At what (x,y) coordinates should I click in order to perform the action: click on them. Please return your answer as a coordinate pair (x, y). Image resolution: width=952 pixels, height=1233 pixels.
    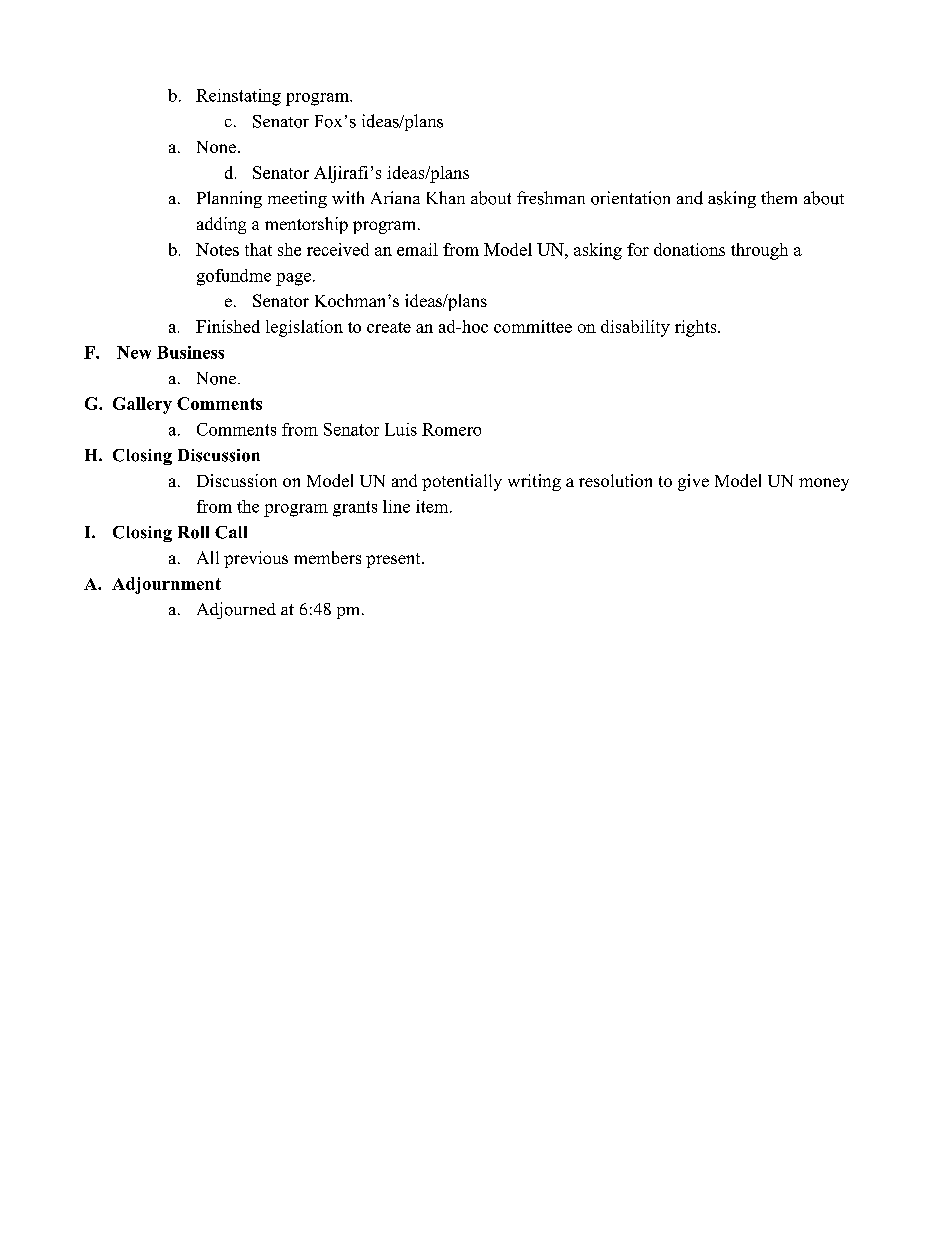
    Looking at the image, I should click on (779, 197).
